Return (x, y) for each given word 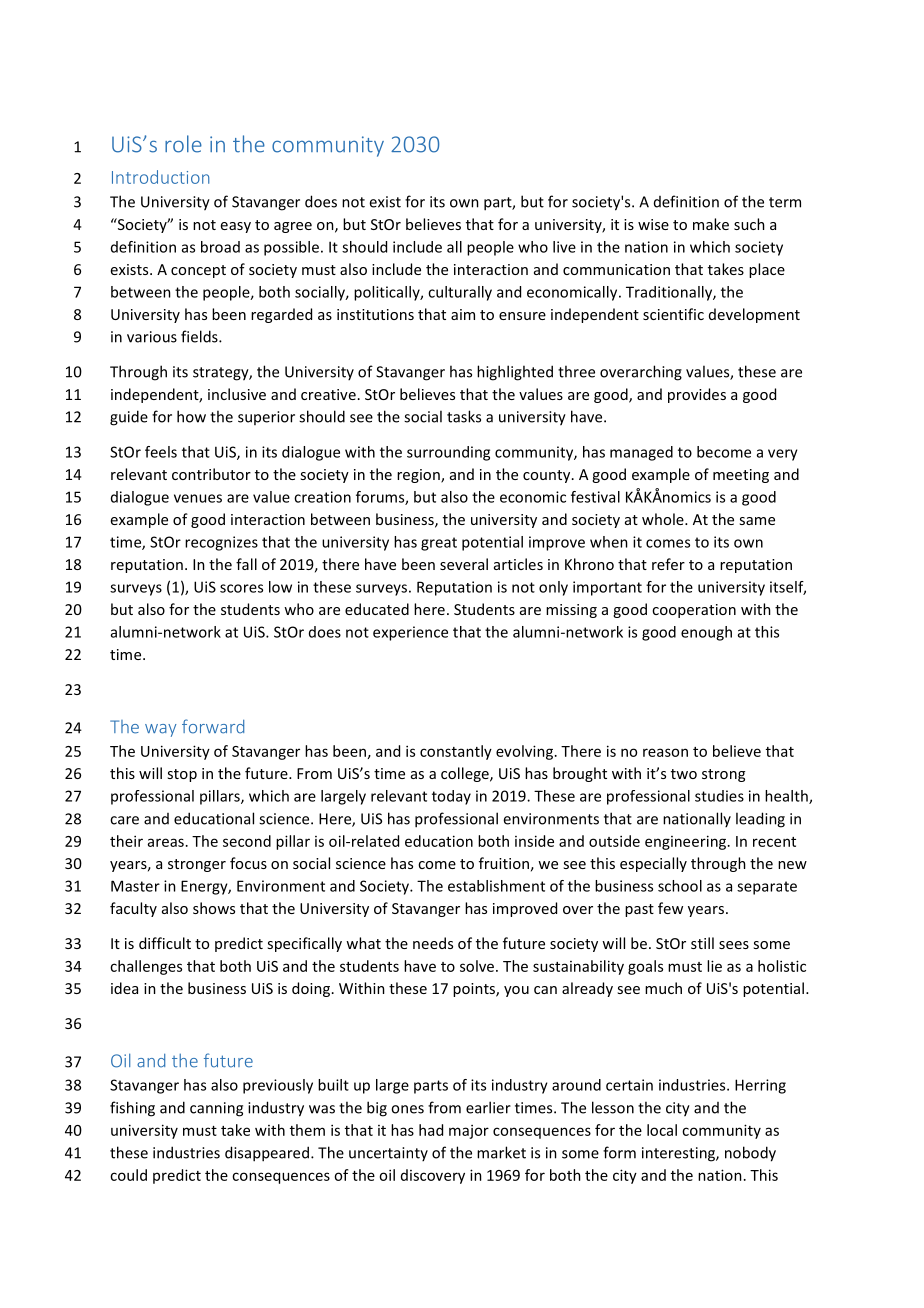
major (469, 1132)
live (564, 247)
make (711, 224)
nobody (750, 1154)
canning (216, 1109)
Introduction (161, 177)
